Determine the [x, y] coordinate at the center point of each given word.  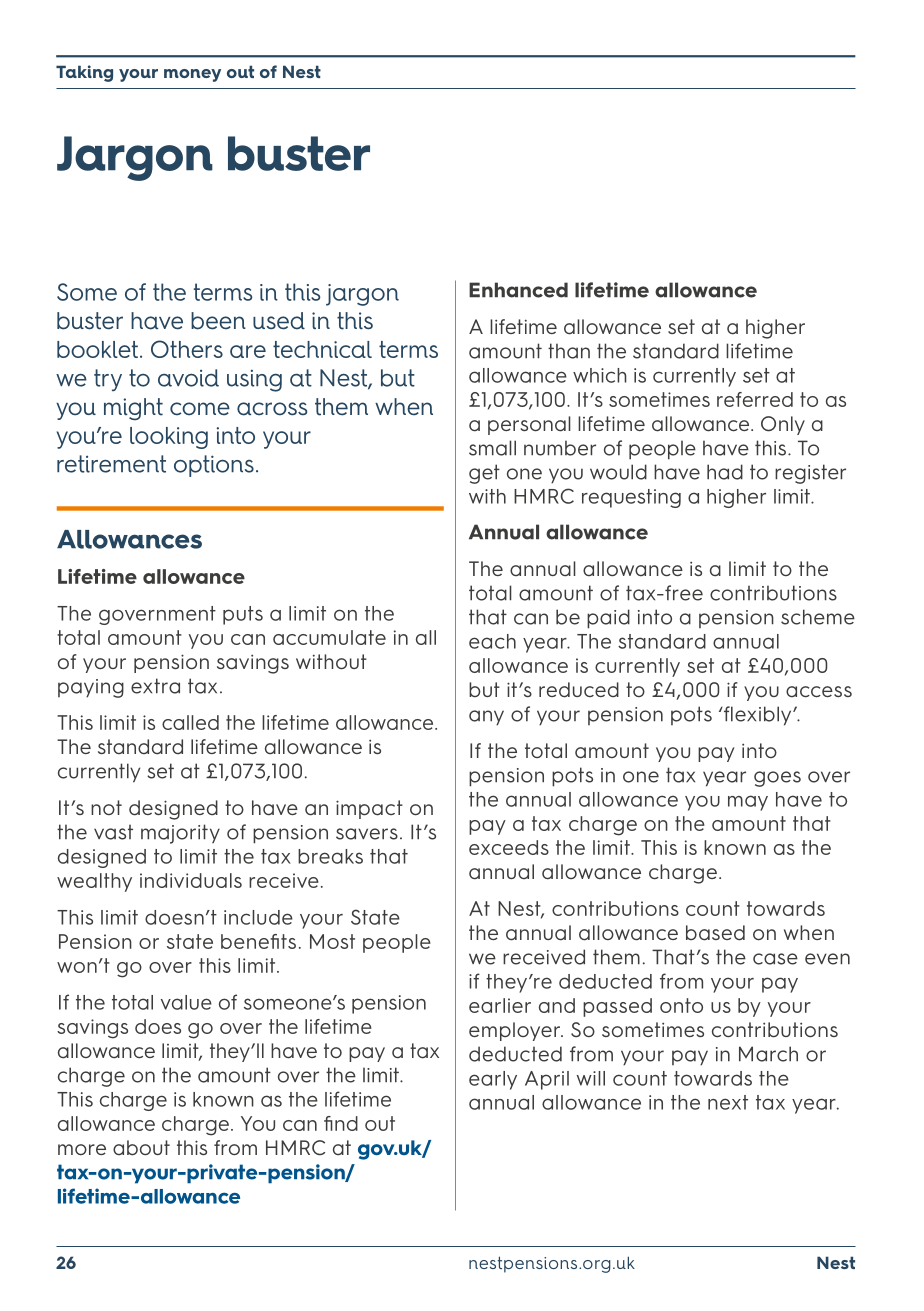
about [141, 1148]
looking [169, 438]
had [725, 472]
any [486, 718]
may [748, 803]
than [569, 351]
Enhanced [518, 290]
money [192, 75]
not [106, 807]
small [492, 448]
